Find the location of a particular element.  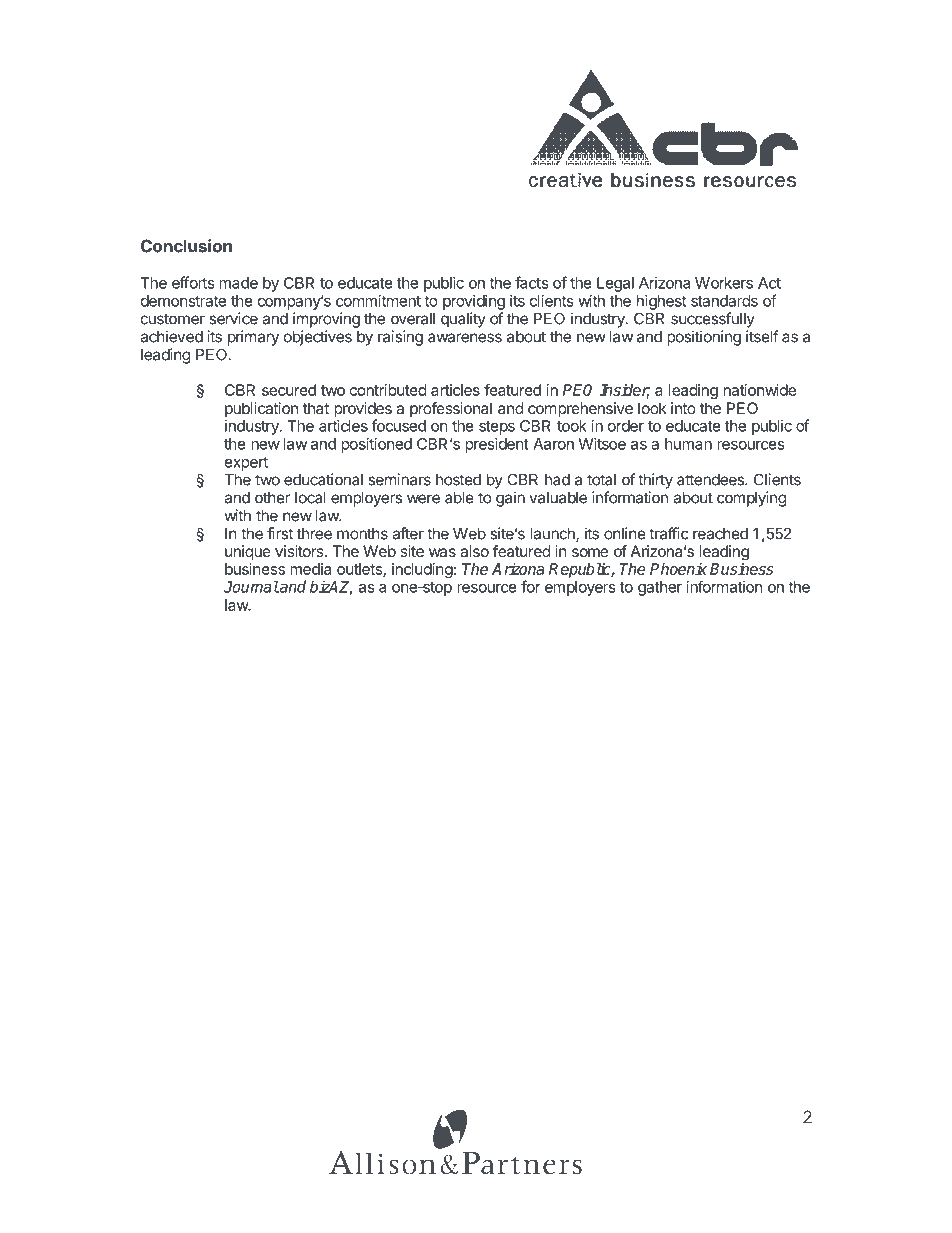

primary is located at coordinates (253, 338).
